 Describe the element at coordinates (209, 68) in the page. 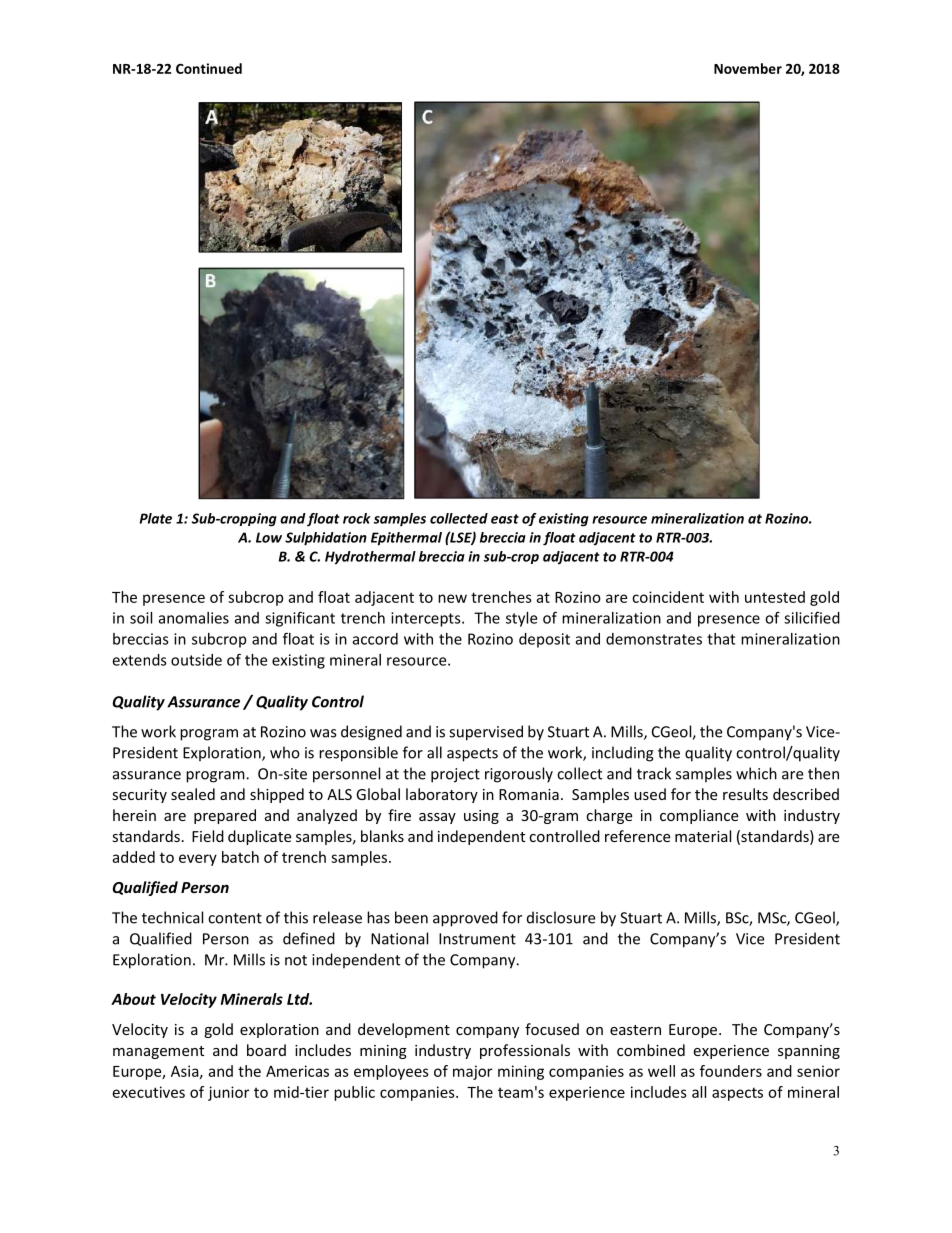

I see `Continued` at that location.
